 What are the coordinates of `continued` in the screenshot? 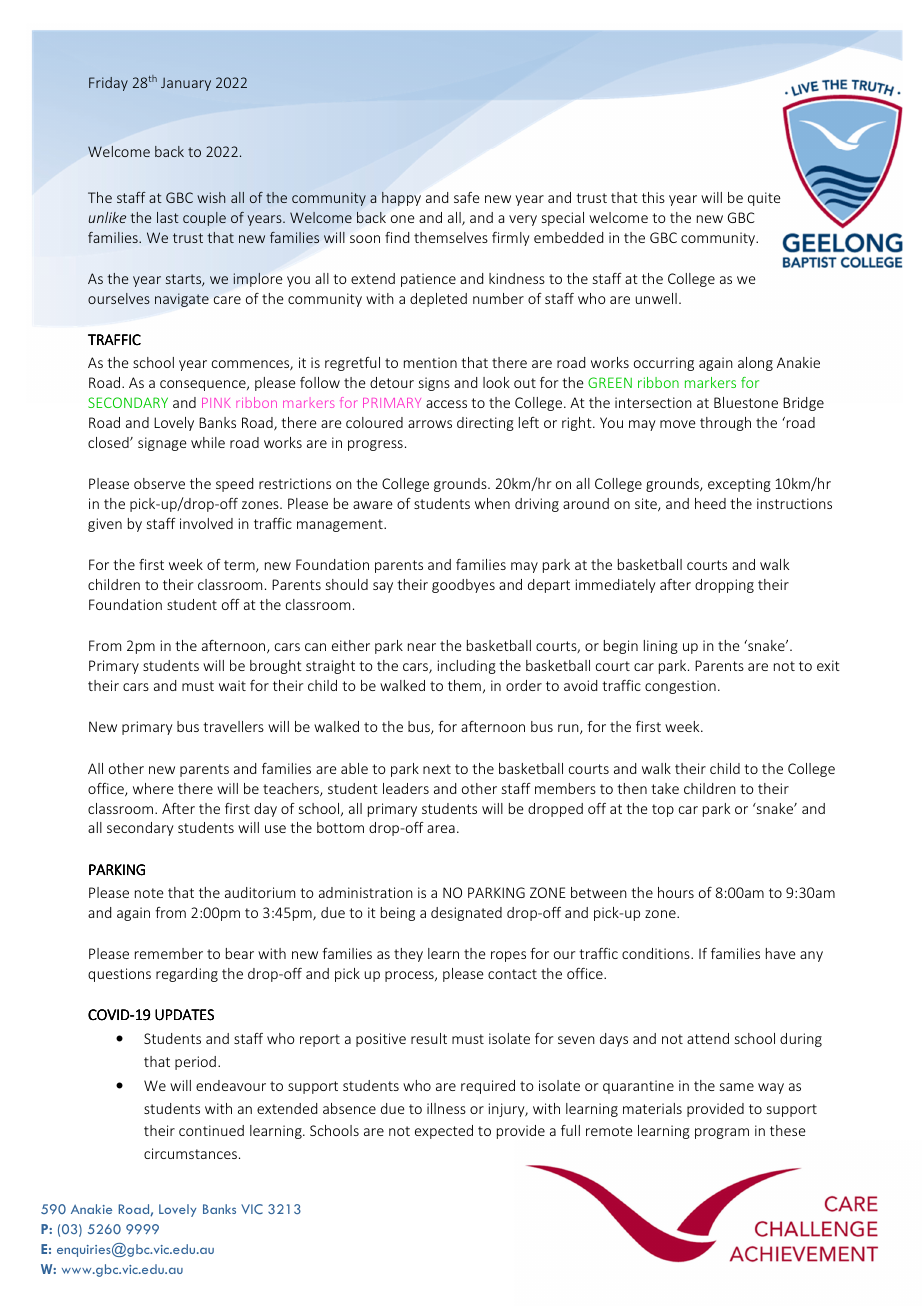 It's located at (211, 1130).
